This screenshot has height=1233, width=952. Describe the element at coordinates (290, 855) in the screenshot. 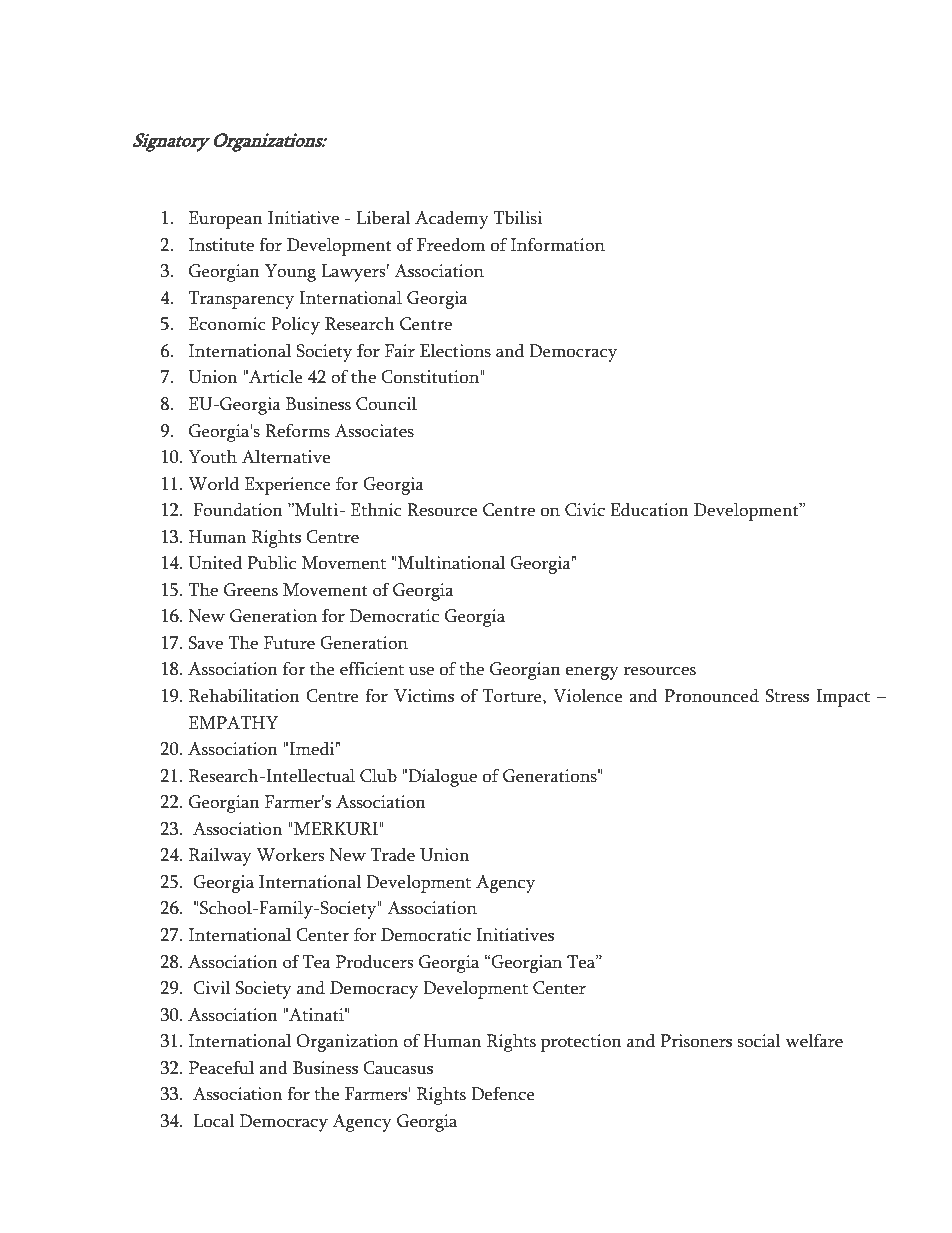

I see `Workers` at that location.
